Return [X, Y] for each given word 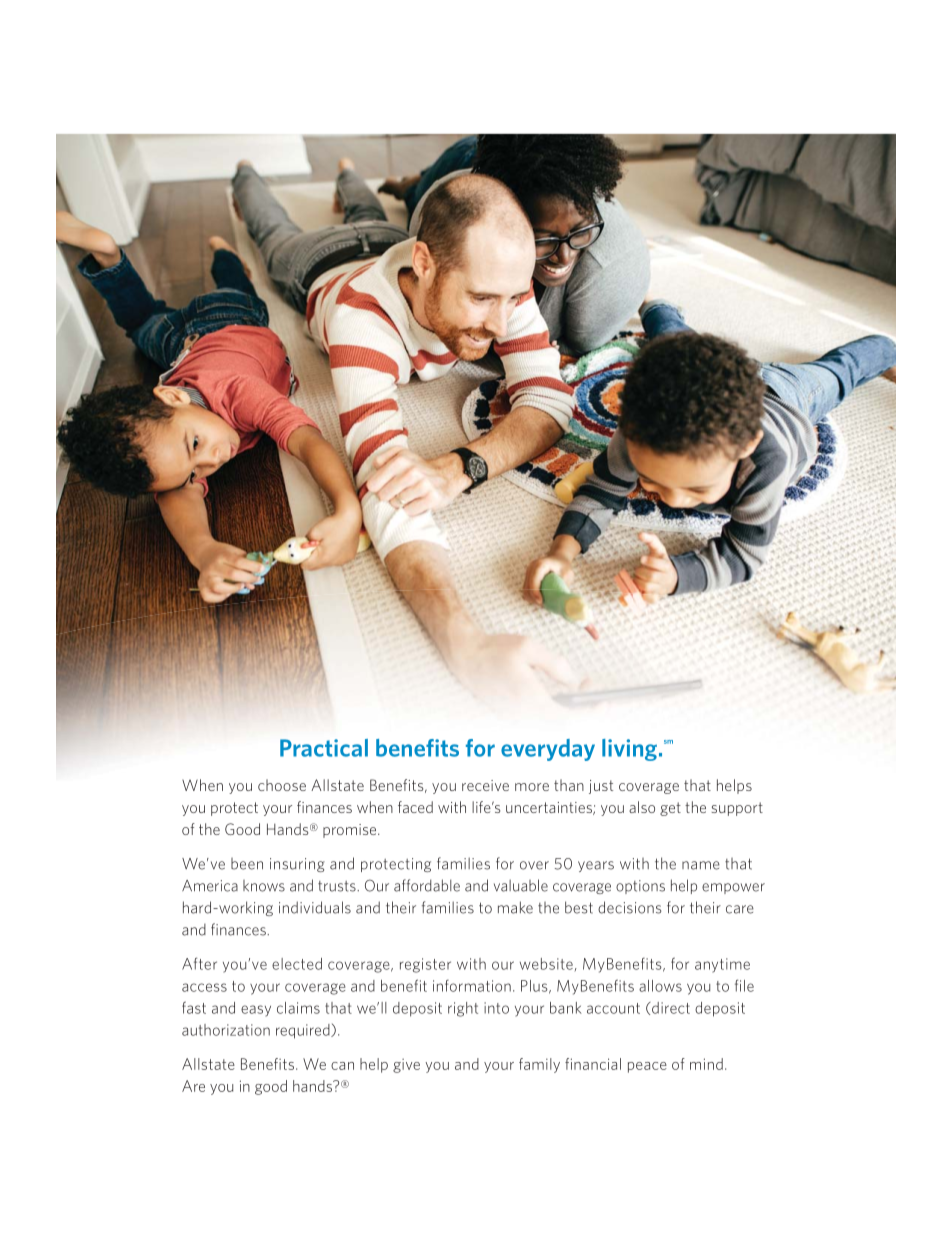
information [472, 986]
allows [660, 986]
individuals [315, 907]
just [601, 787]
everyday [548, 750]
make [515, 907]
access [204, 987]
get [670, 809]
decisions [630, 907]
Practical [324, 748]
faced [415, 807]
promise [351, 831]
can [342, 1066]
